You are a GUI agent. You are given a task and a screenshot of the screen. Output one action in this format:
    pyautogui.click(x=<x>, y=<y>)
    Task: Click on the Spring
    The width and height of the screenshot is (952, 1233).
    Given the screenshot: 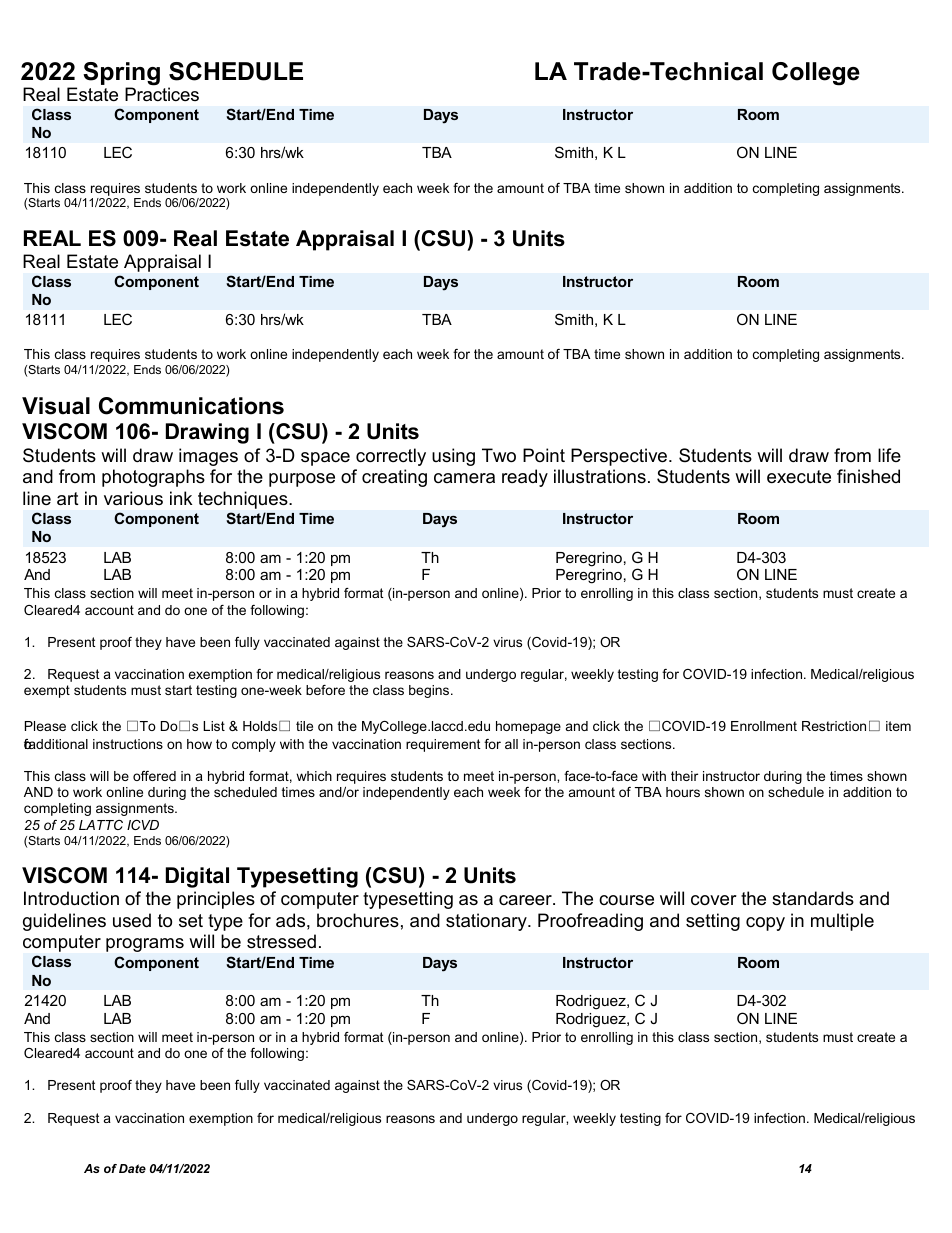 What is the action you would take?
    pyautogui.click(x=121, y=75)
